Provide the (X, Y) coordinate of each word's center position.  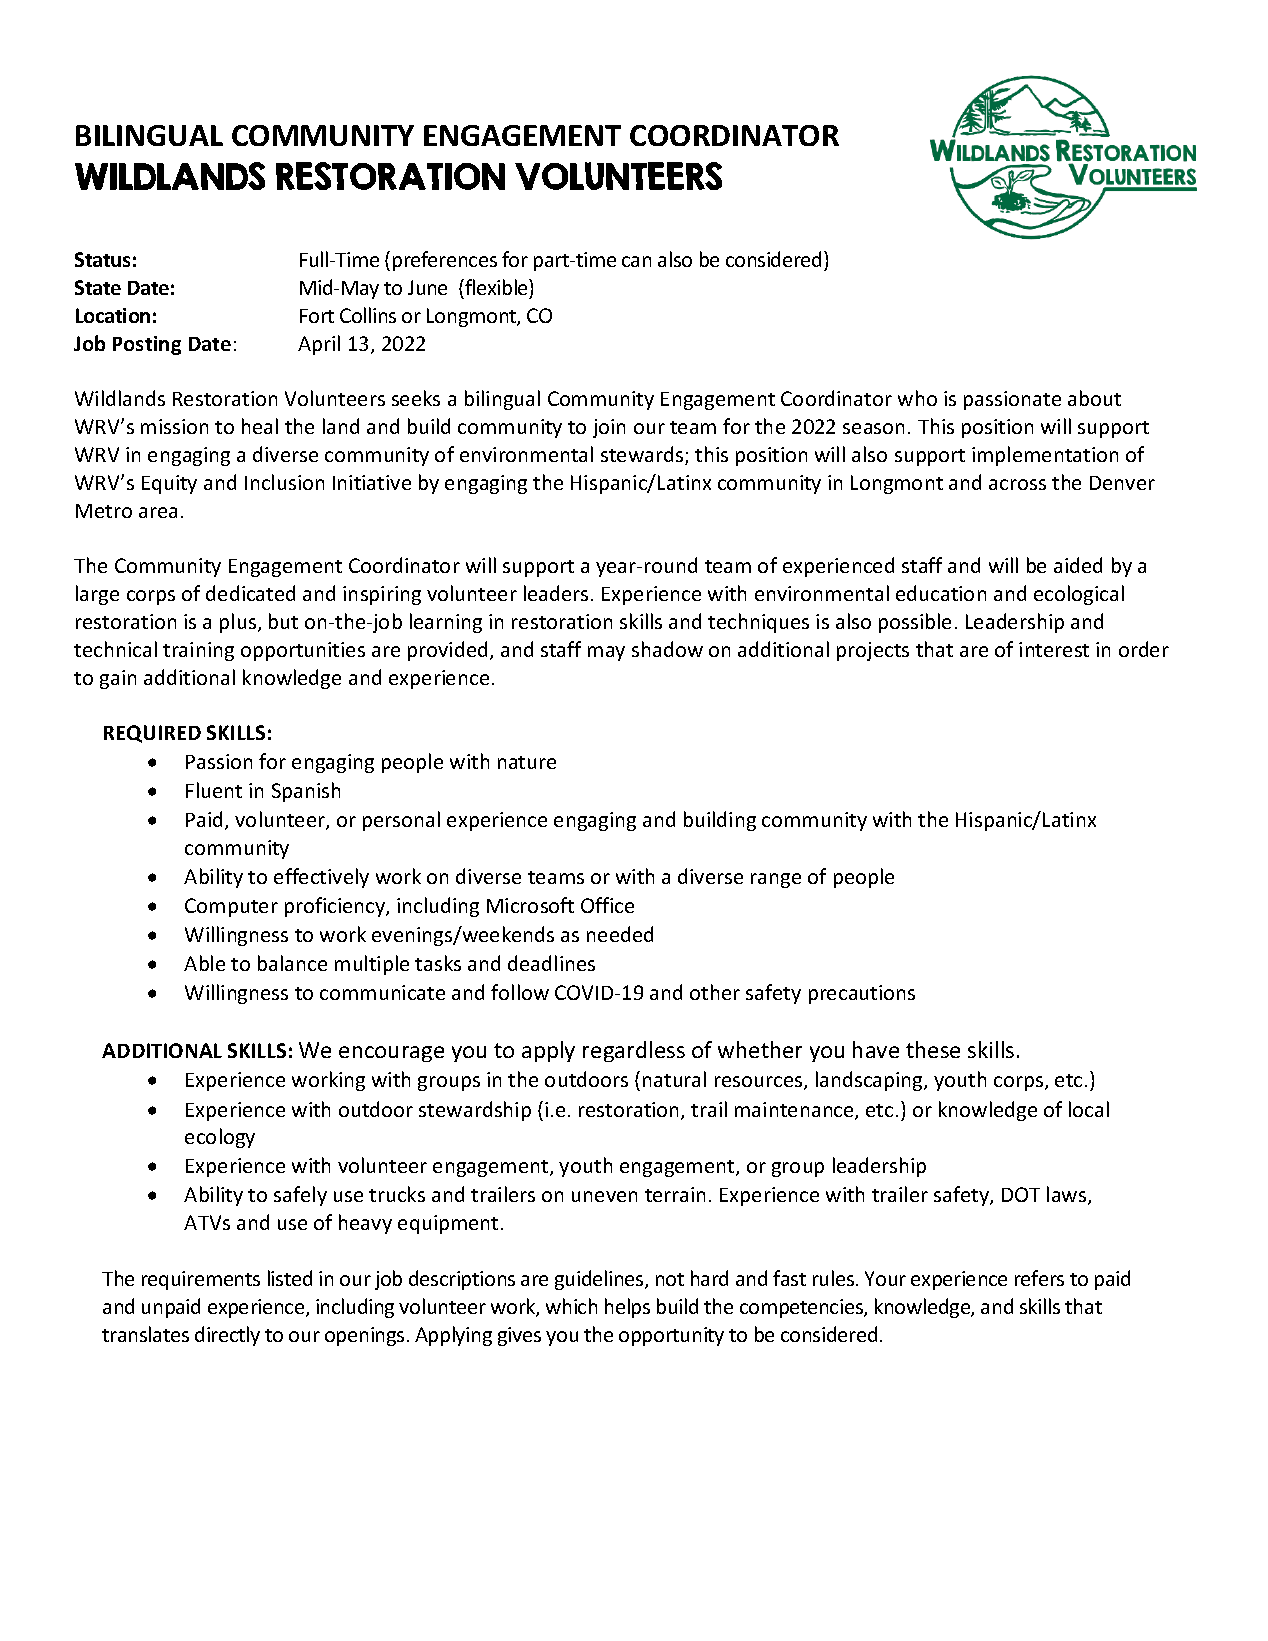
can (636, 261)
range (776, 880)
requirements (201, 1280)
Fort (317, 316)
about (1094, 398)
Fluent (214, 790)
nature (527, 762)
